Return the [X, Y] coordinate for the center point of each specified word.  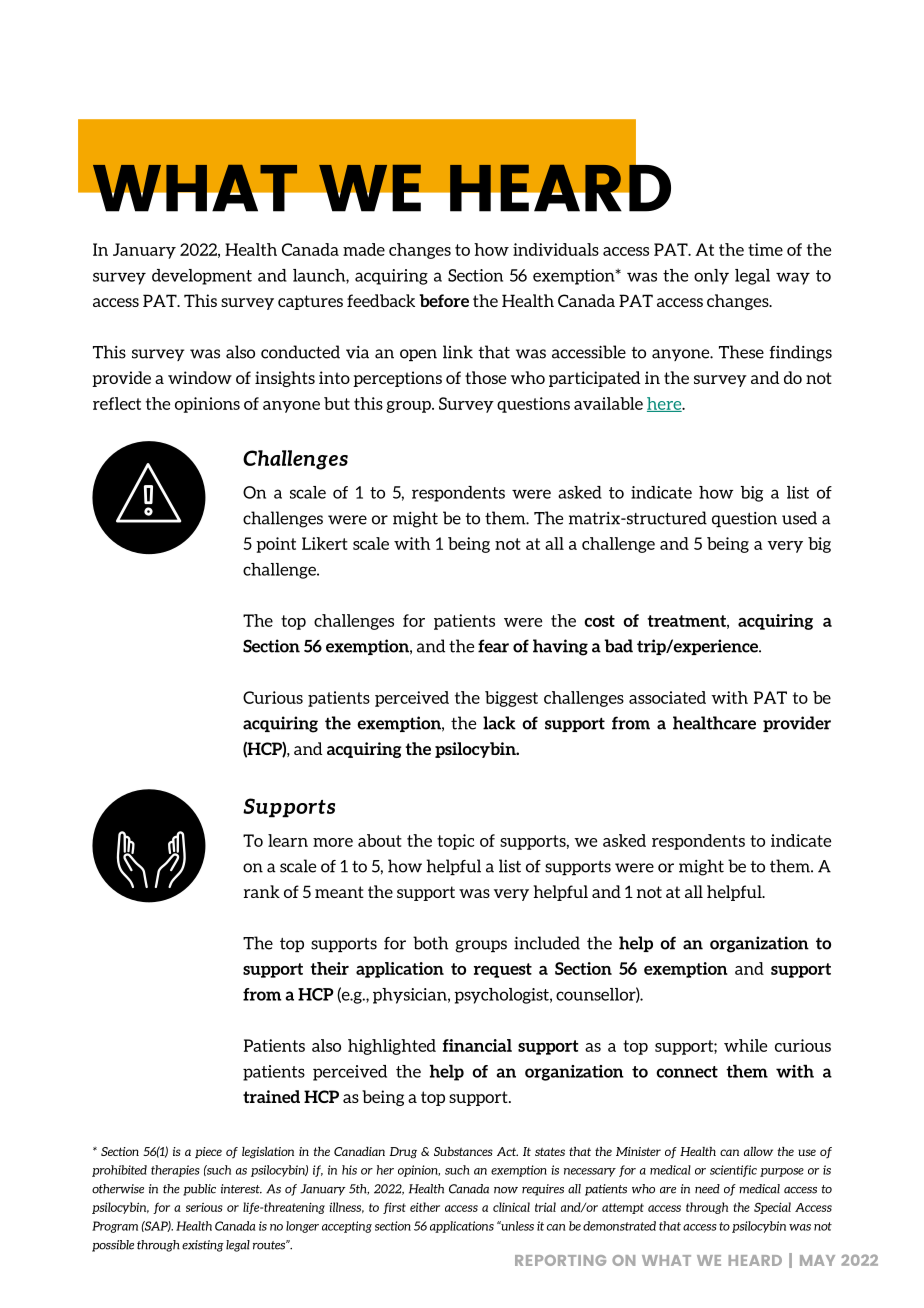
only [711, 277]
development [202, 277]
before [444, 300]
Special [772, 1208]
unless [516, 1226]
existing [203, 1246]
